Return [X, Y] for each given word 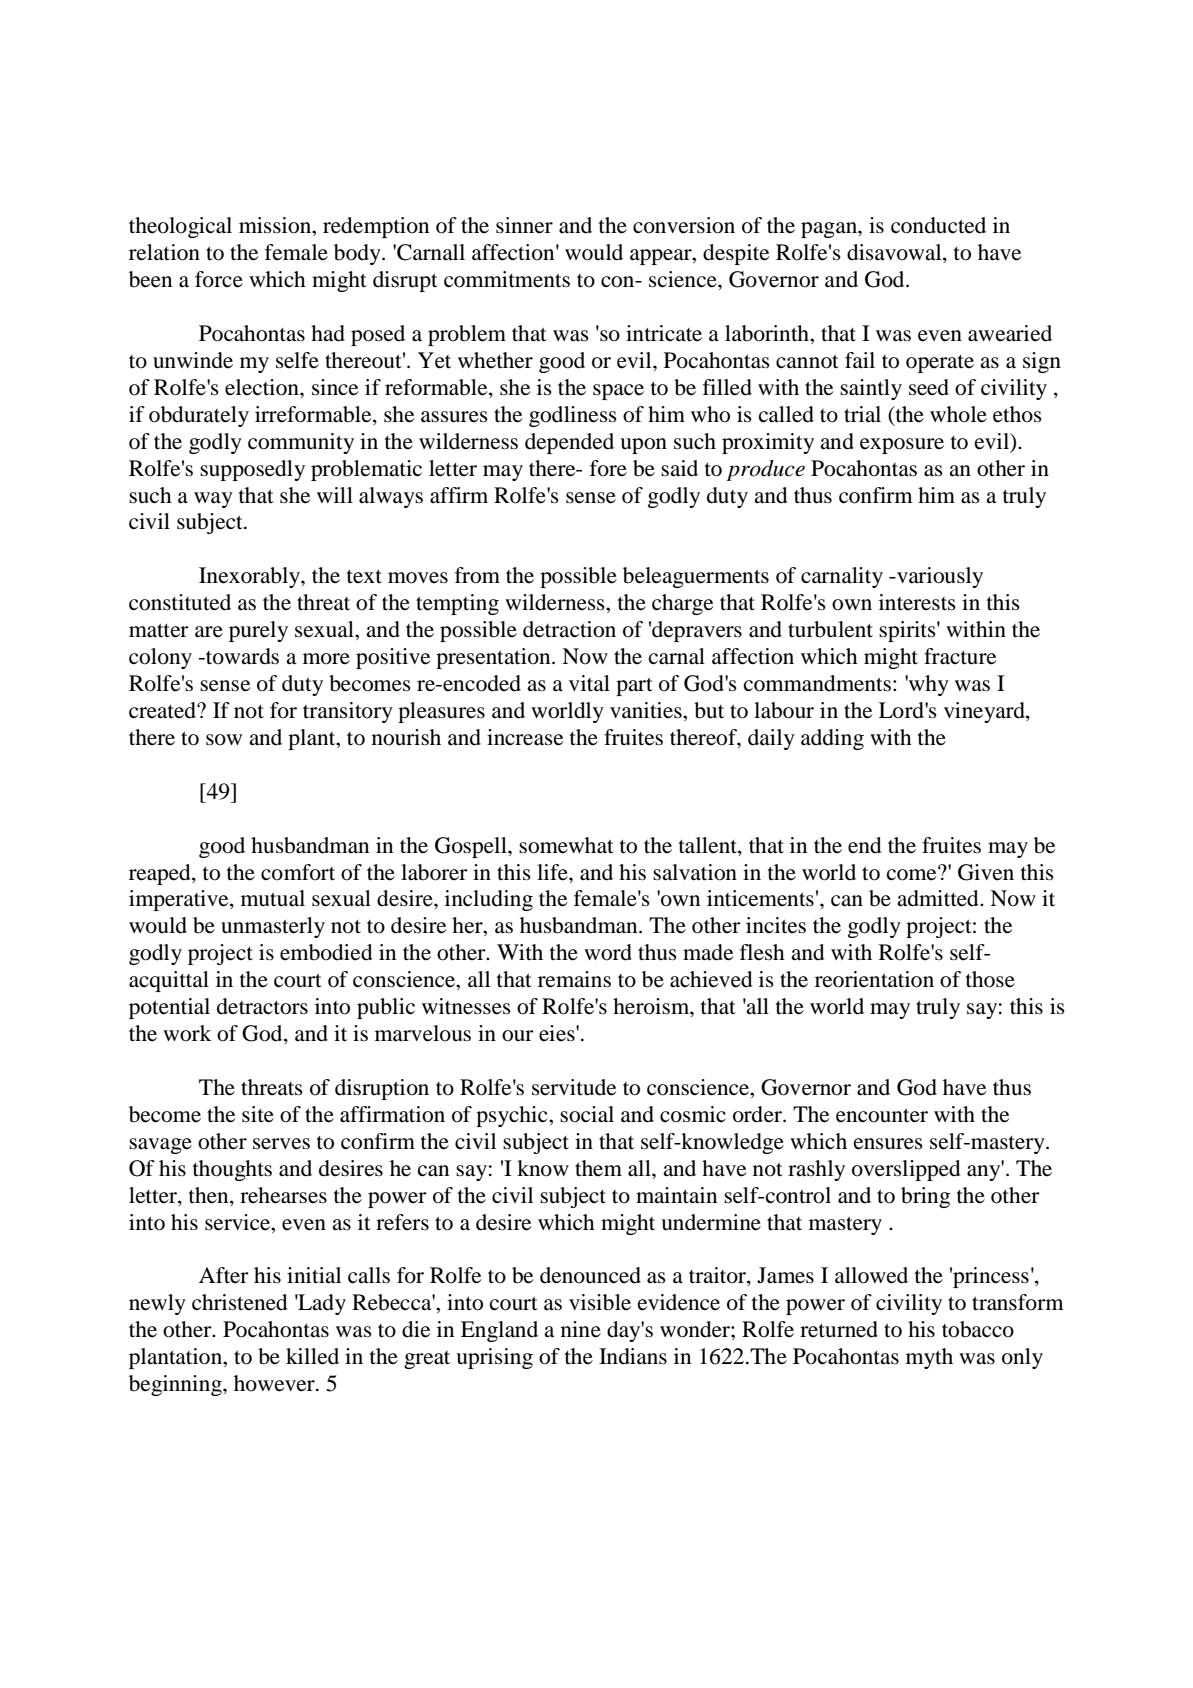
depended [569, 443]
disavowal [895, 253]
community [301, 443]
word [608, 952]
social [587, 1114]
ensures [888, 1144]
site [258, 1114]
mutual [273, 898]
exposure [902, 446]
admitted [939, 898]
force [219, 279]
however [275, 1383]
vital [589, 683]
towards [241, 656]
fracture [960, 656]
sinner [524, 225]
